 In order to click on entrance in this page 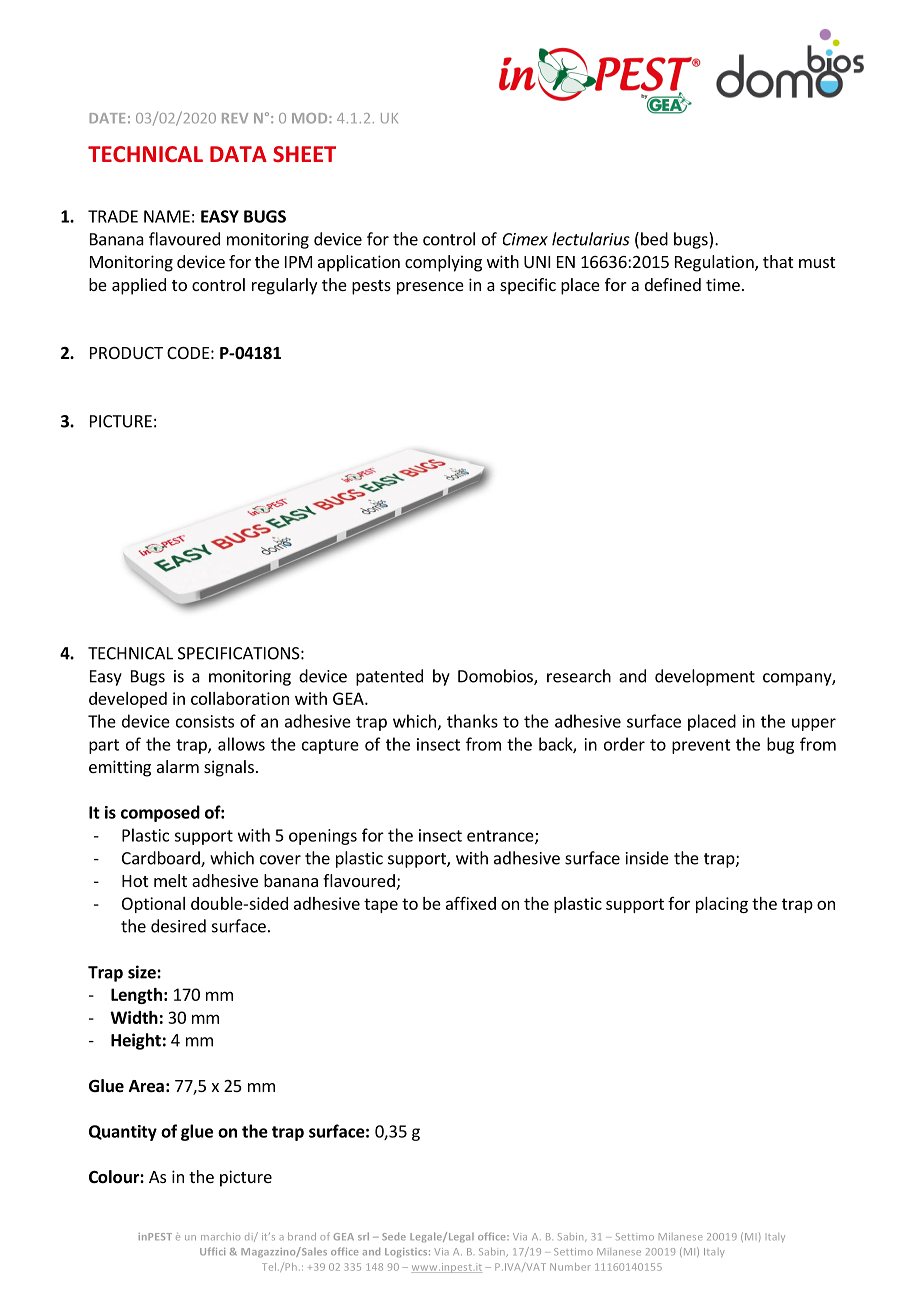, I will do `click(501, 837)`.
